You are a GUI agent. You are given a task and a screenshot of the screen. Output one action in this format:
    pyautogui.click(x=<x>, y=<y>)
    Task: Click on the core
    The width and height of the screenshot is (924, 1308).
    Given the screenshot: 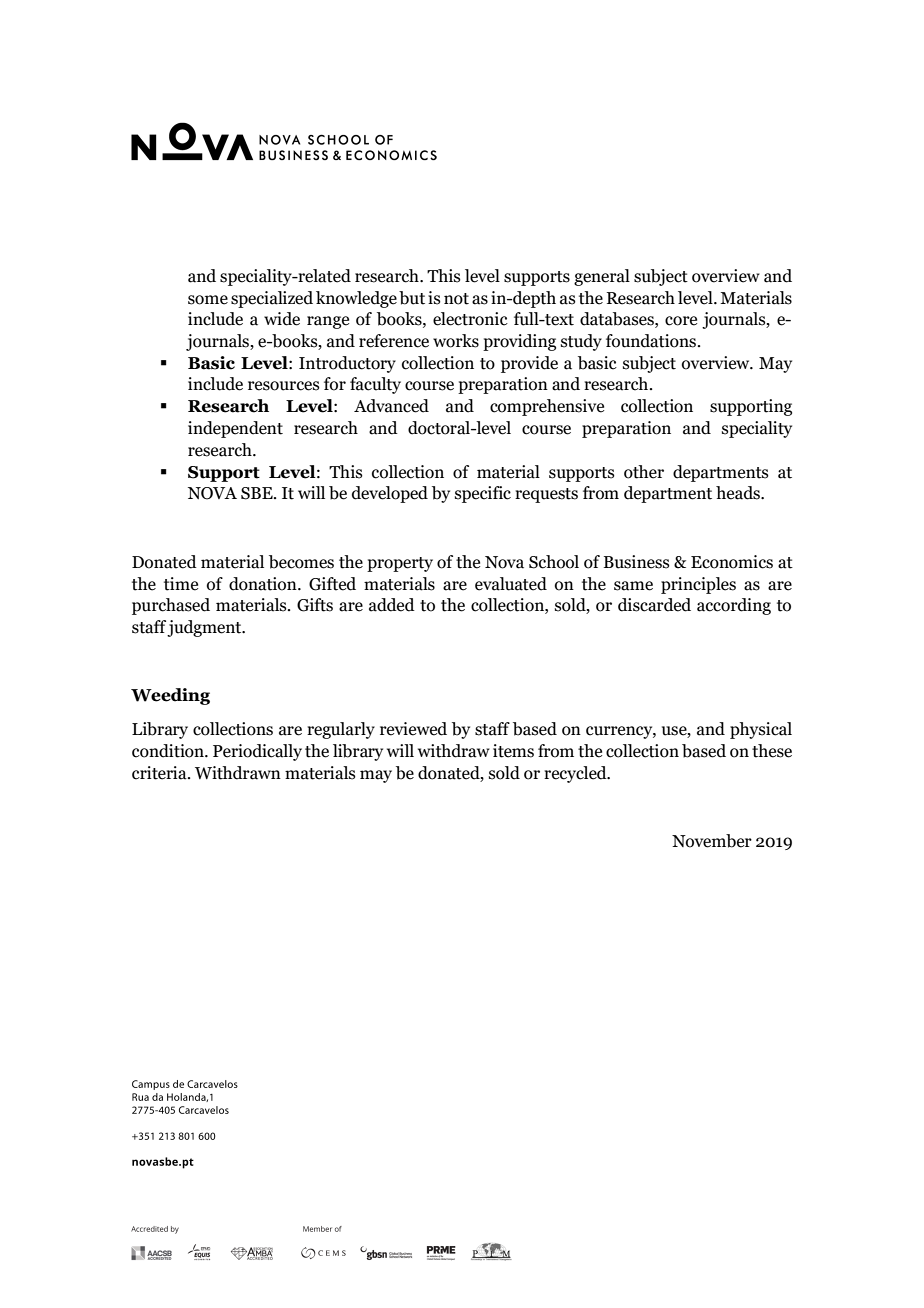 What is the action you would take?
    pyautogui.click(x=681, y=321)
